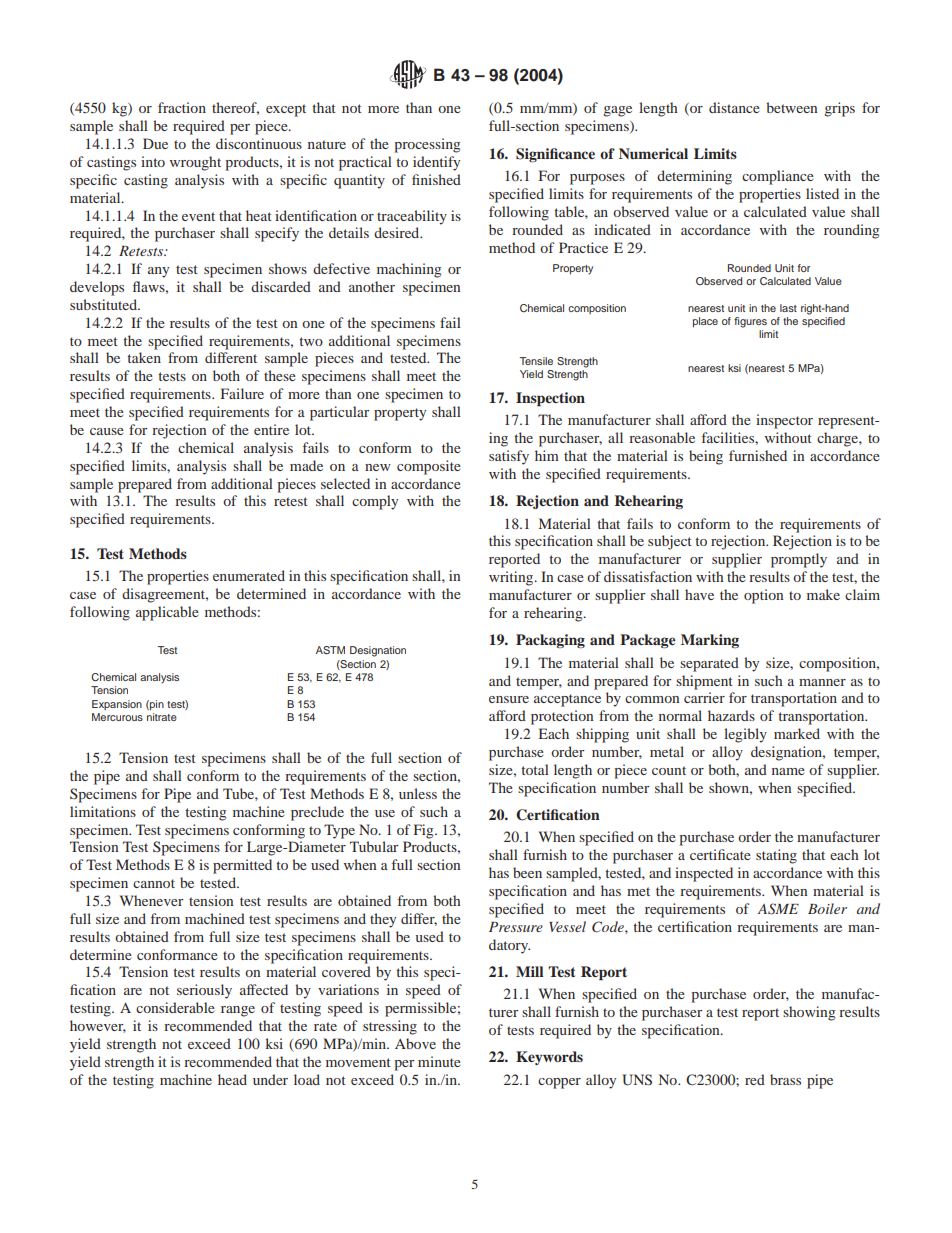 This screenshot has height=1233, width=952. I want to click on brass, so click(785, 1079).
